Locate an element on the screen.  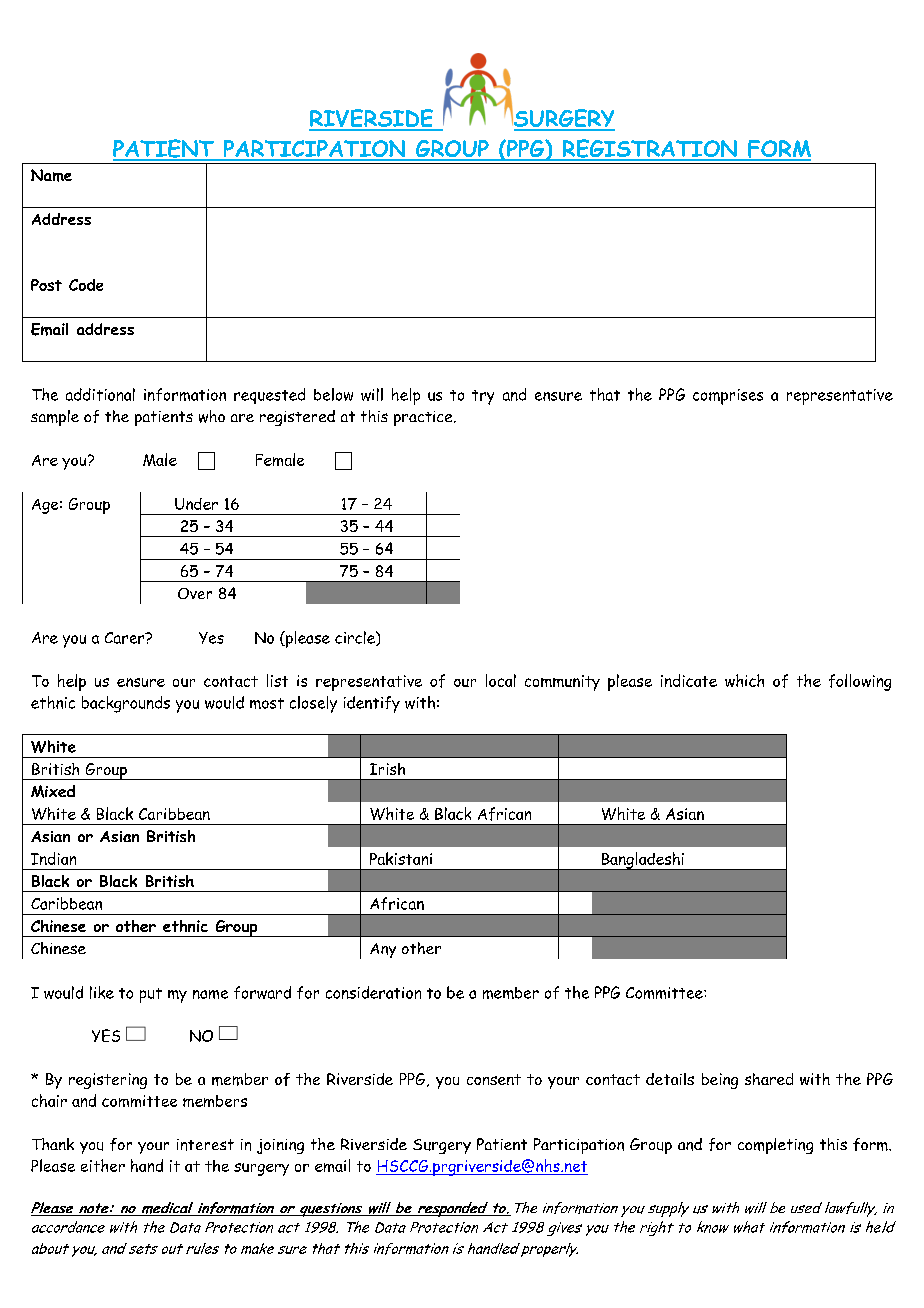
comprises is located at coordinates (728, 397).
